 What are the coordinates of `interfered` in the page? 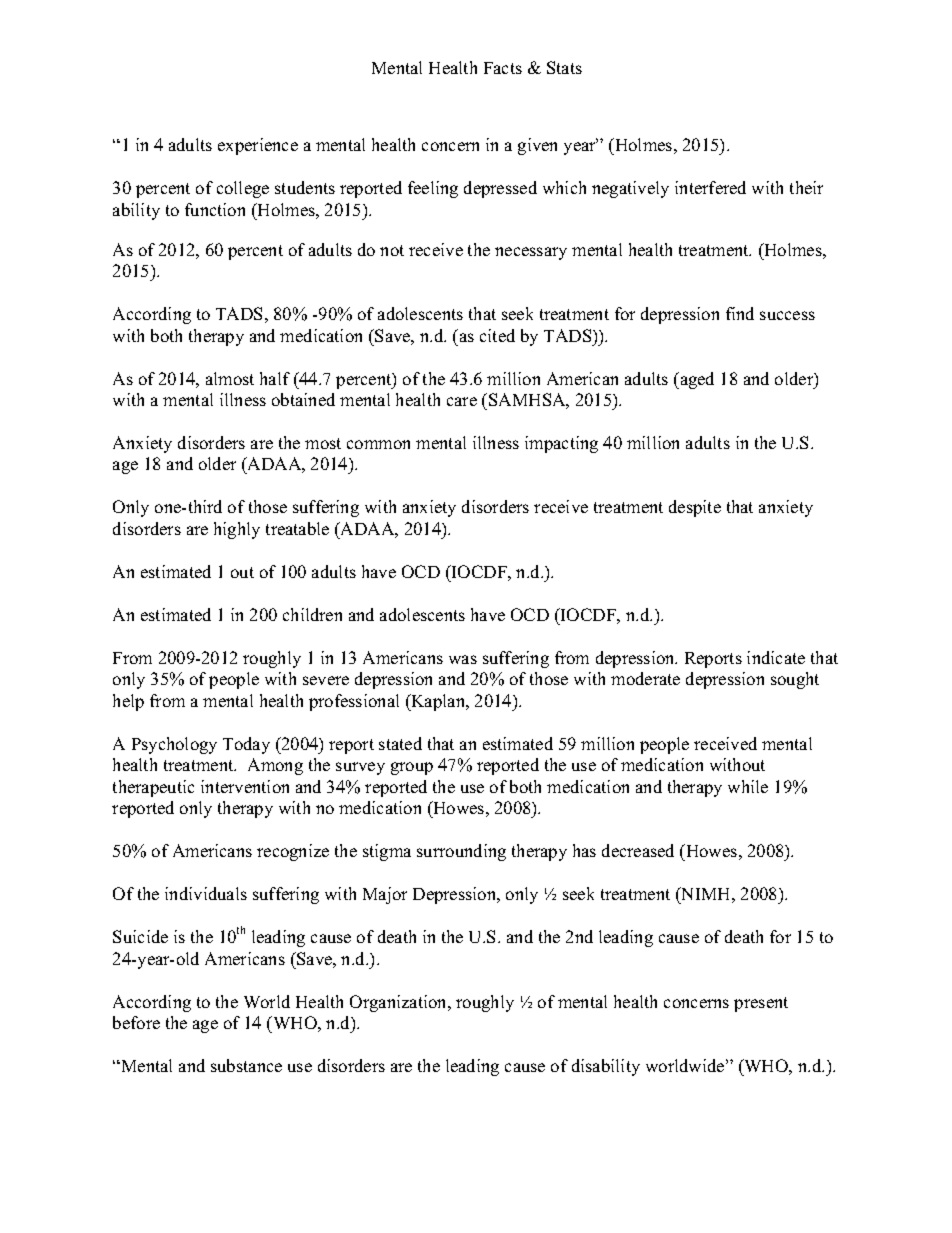 It's located at (710, 187).
